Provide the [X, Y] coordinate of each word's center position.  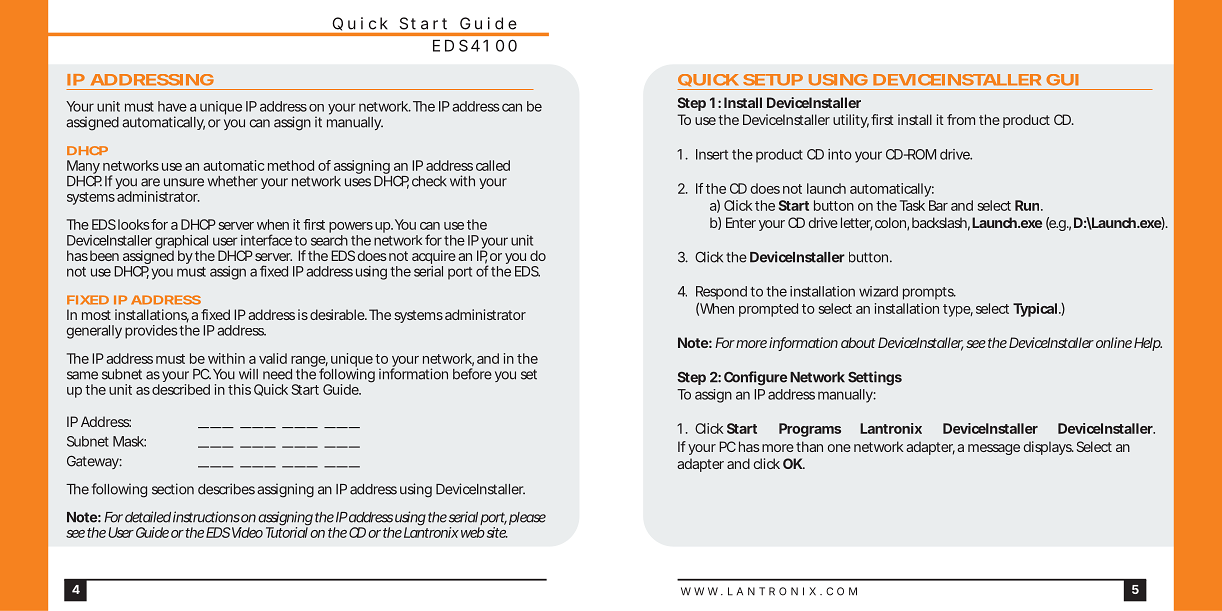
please [527, 518]
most [96, 315]
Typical [1035, 310]
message [994, 449]
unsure [184, 182]
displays [1049, 448]
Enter [741, 222]
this [239, 389]
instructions [206, 517]
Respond [721, 293]
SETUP [773, 80]
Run [1027, 205]
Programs [810, 430]
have [172, 106]
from [961, 119]
